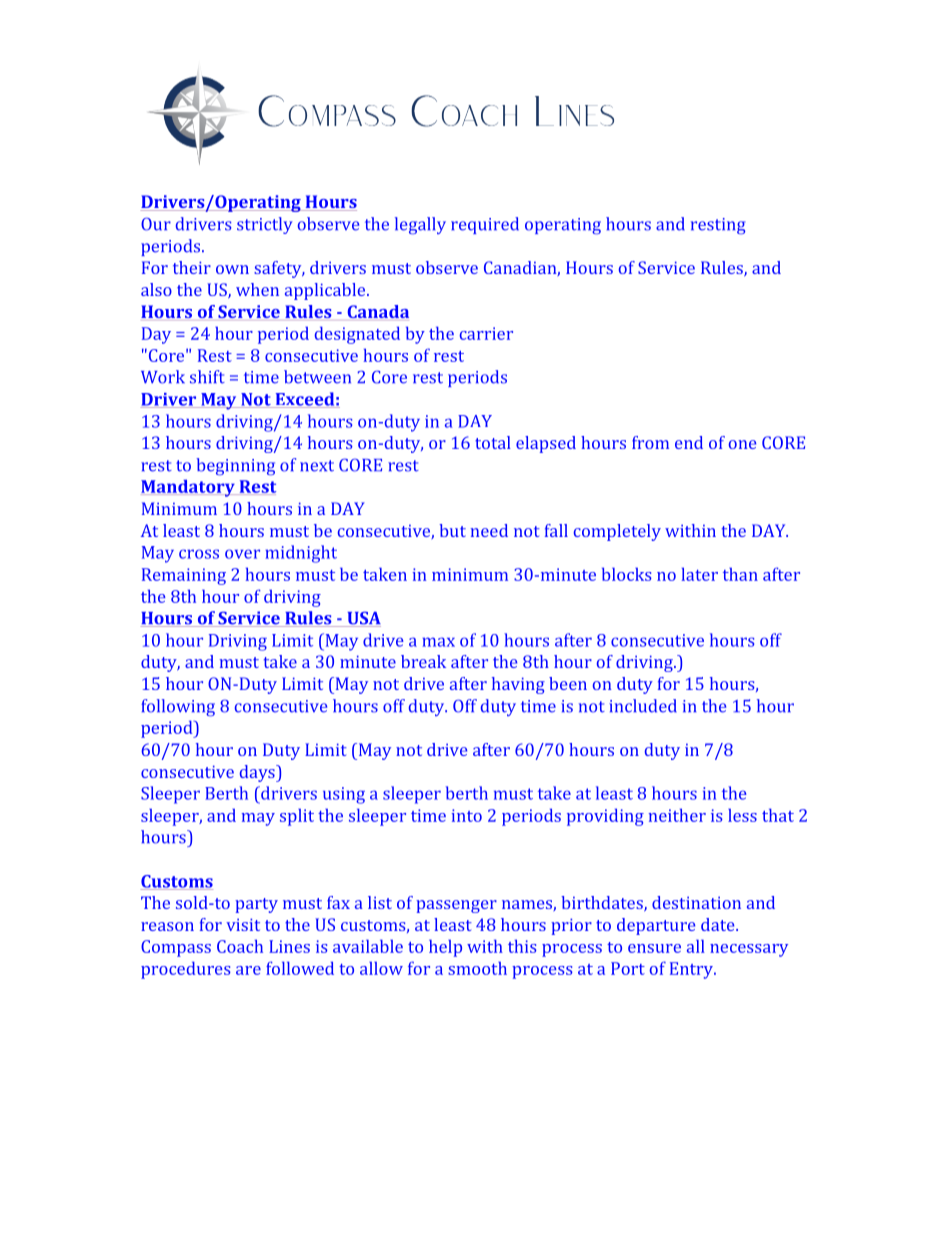  What do you see at coordinates (184, 576) in the document?
I see `Remaining` at bounding box center [184, 576].
